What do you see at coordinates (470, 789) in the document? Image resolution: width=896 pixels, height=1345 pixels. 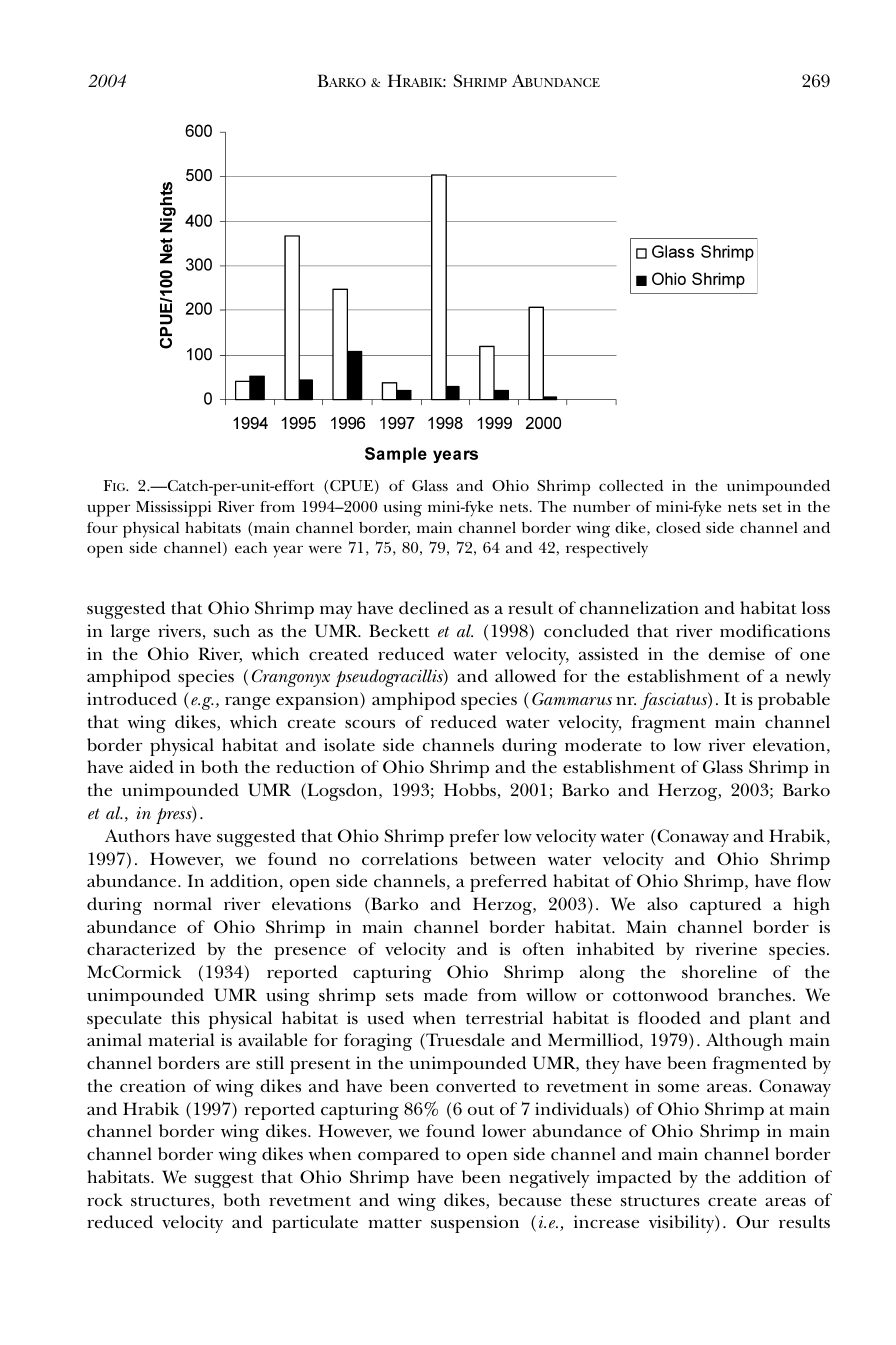 I see `Hobbs` at bounding box center [470, 789].
